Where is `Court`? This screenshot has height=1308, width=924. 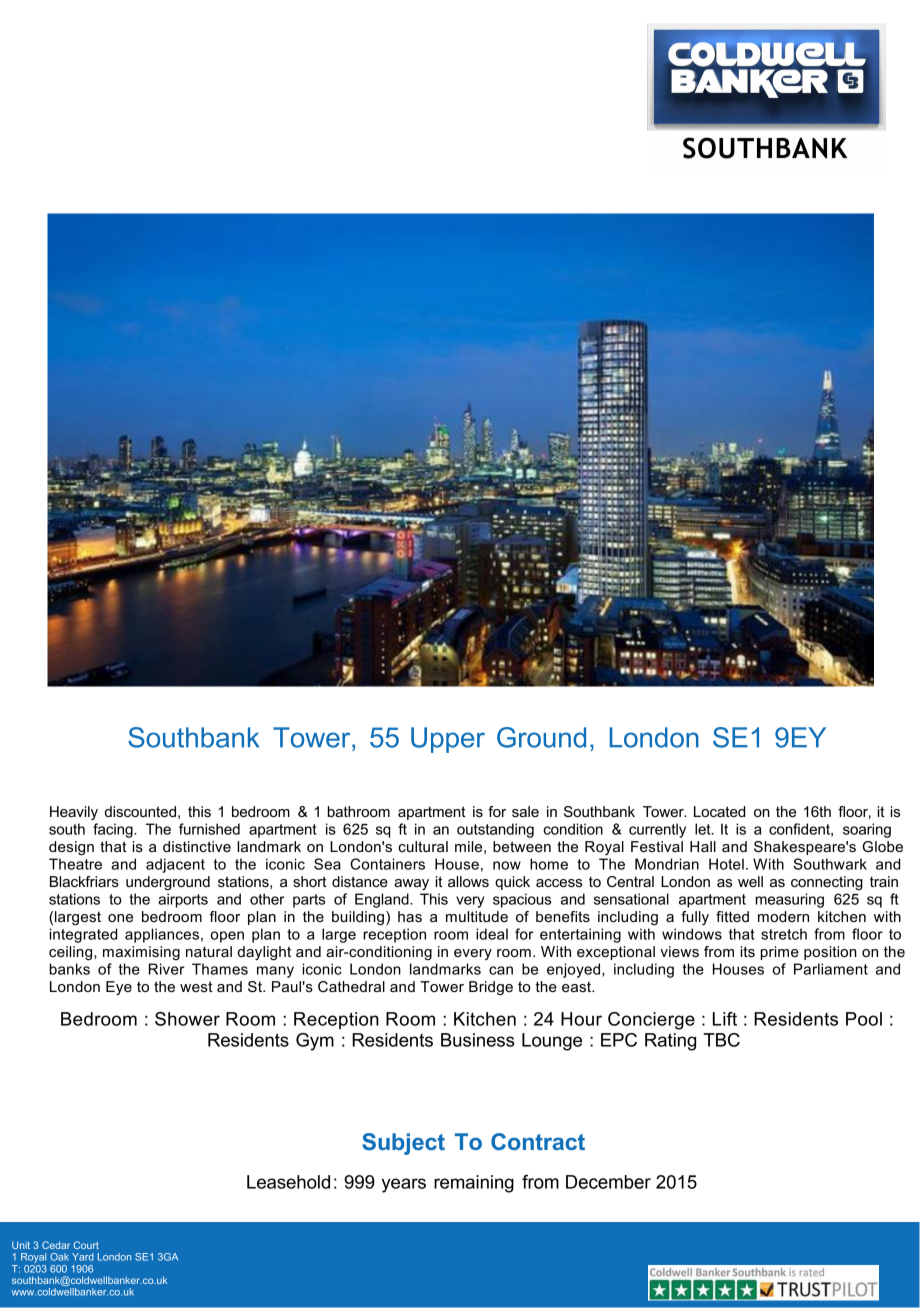 Court is located at coordinates (86, 1245).
